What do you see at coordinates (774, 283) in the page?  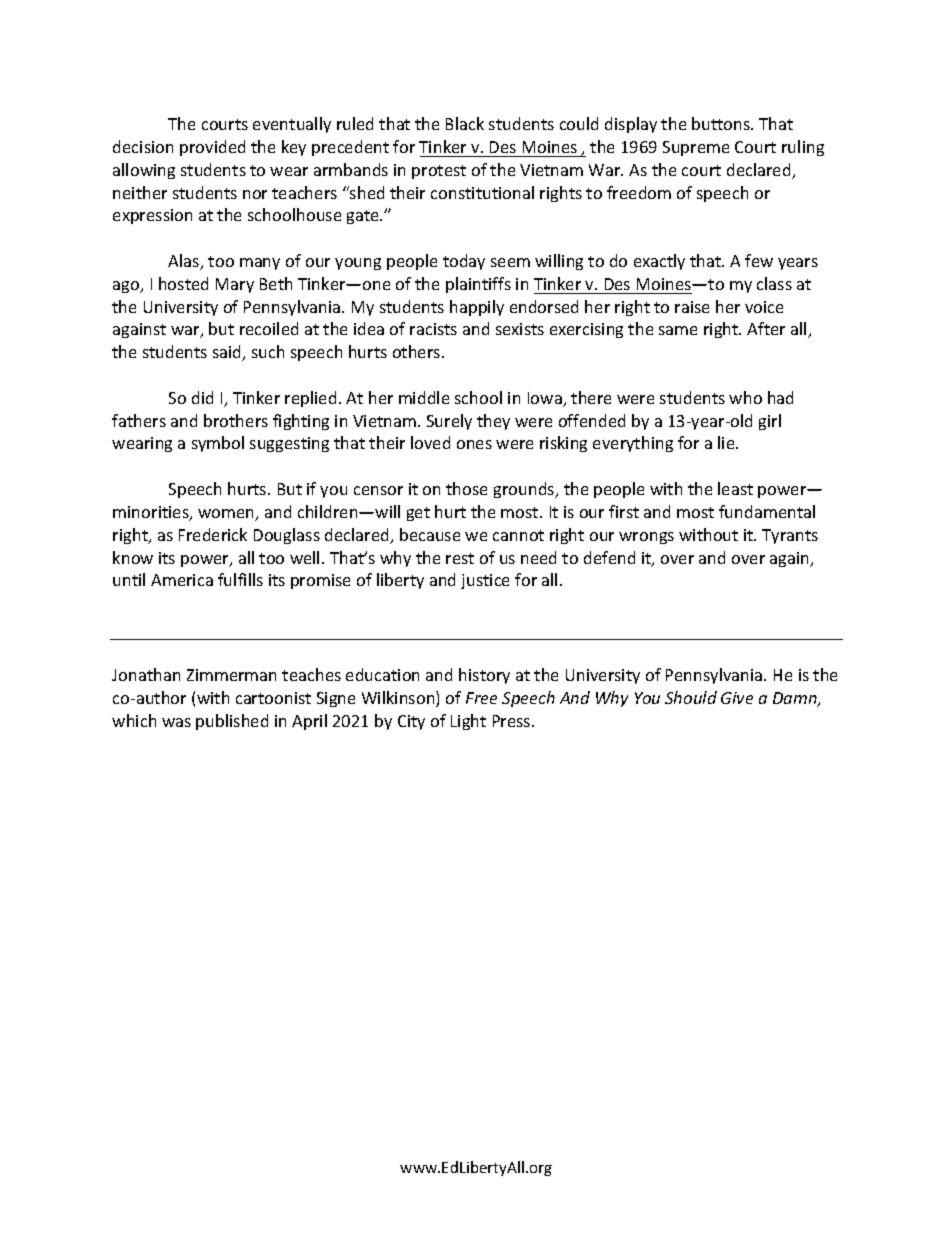 I see `class` at bounding box center [774, 283].
